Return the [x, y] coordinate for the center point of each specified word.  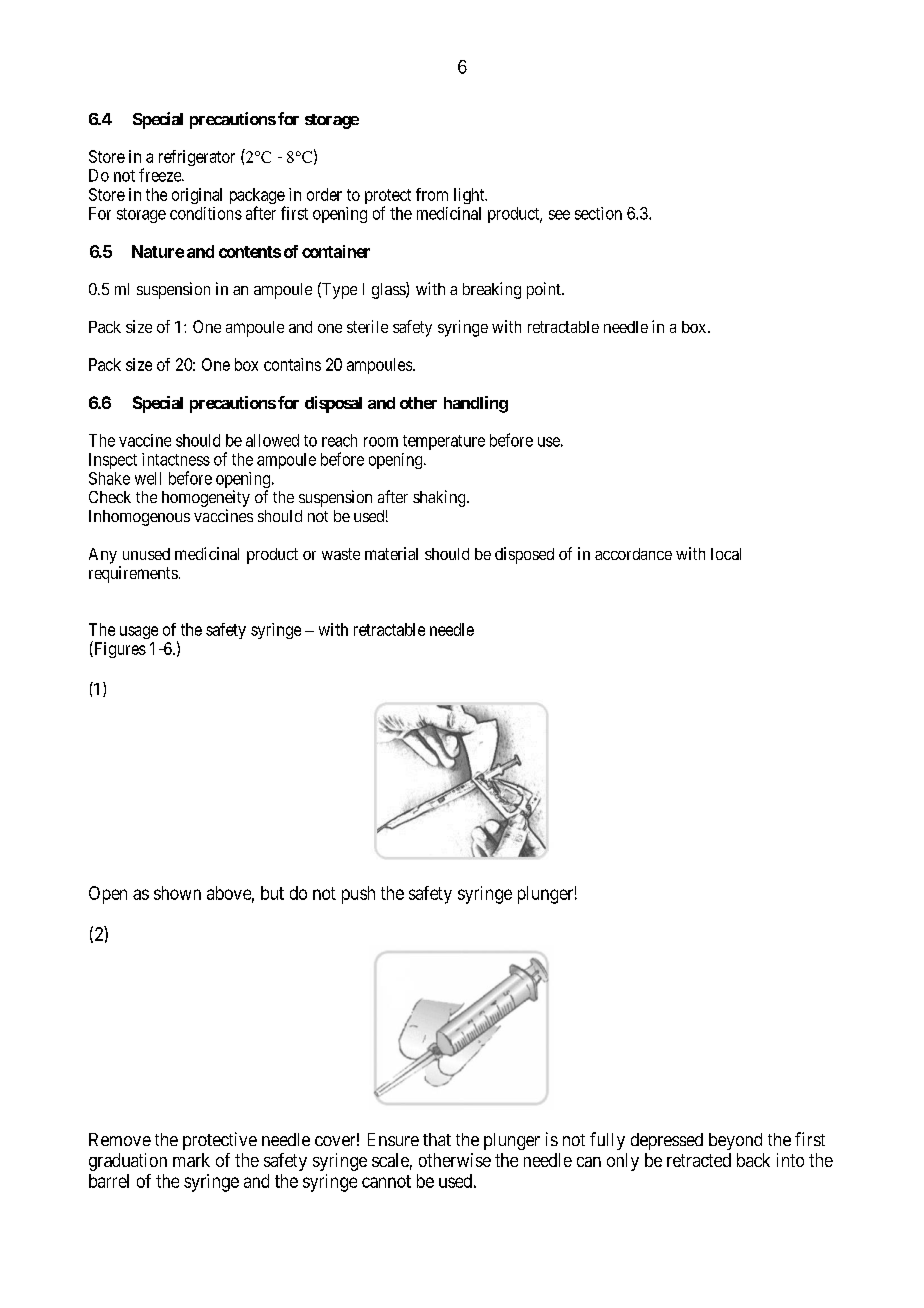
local [726, 554]
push [358, 895]
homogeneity [206, 498]
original [197, 196]
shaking [440, 498]
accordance [633, 554]
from [432, 194]
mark [191, 1160]
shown [177, 893]
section [598, 213]
